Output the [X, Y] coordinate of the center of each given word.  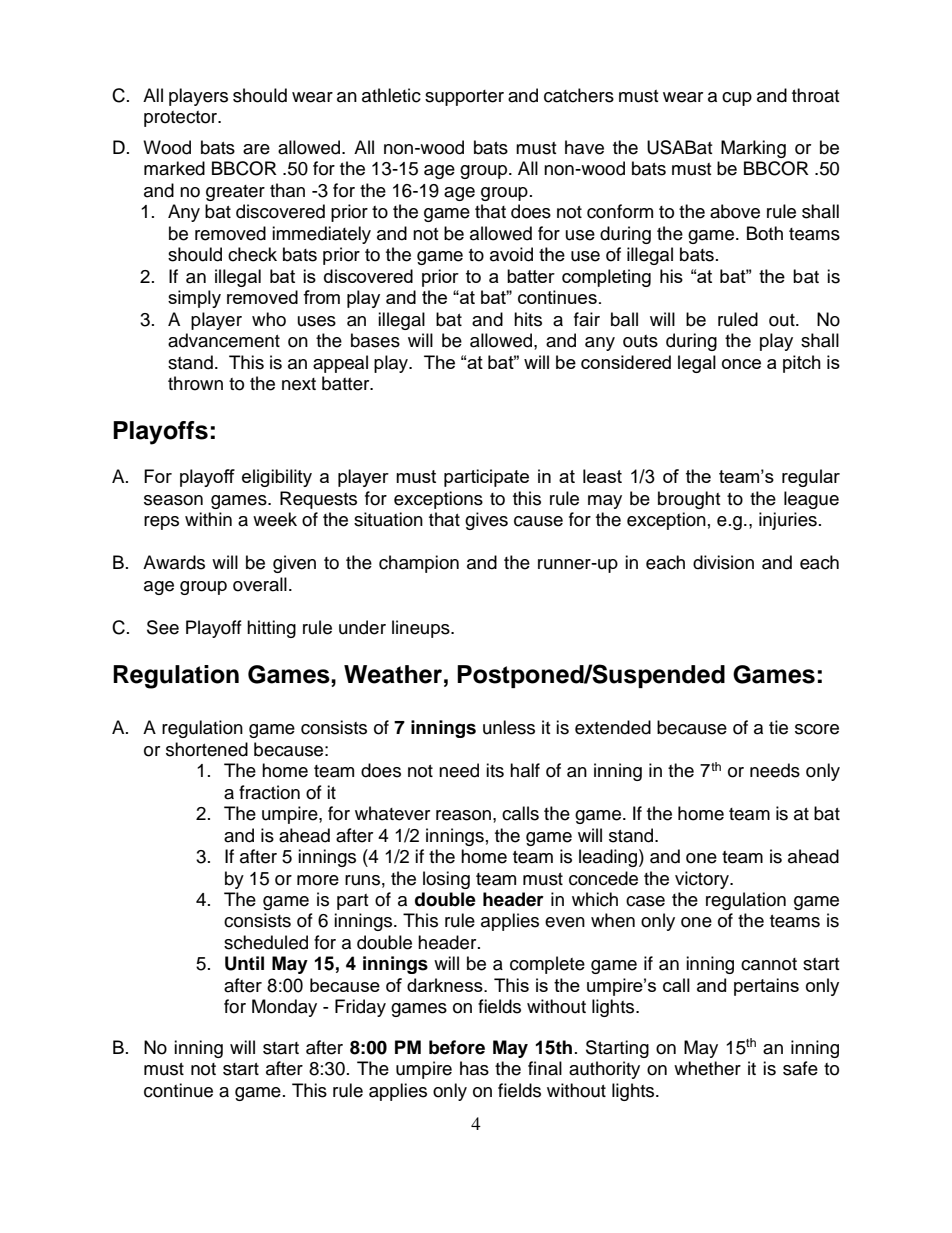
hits [528, 319]
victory [703, 880]
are [256, 149]
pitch [802, 364]
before [457, 1047]
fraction [269, 792]
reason [463, 815]
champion [419, 564]
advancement [224, 340]
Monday [284, 1008]
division [723, 562]
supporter [464, 98]
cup [737, 99]
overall [260, 584]
